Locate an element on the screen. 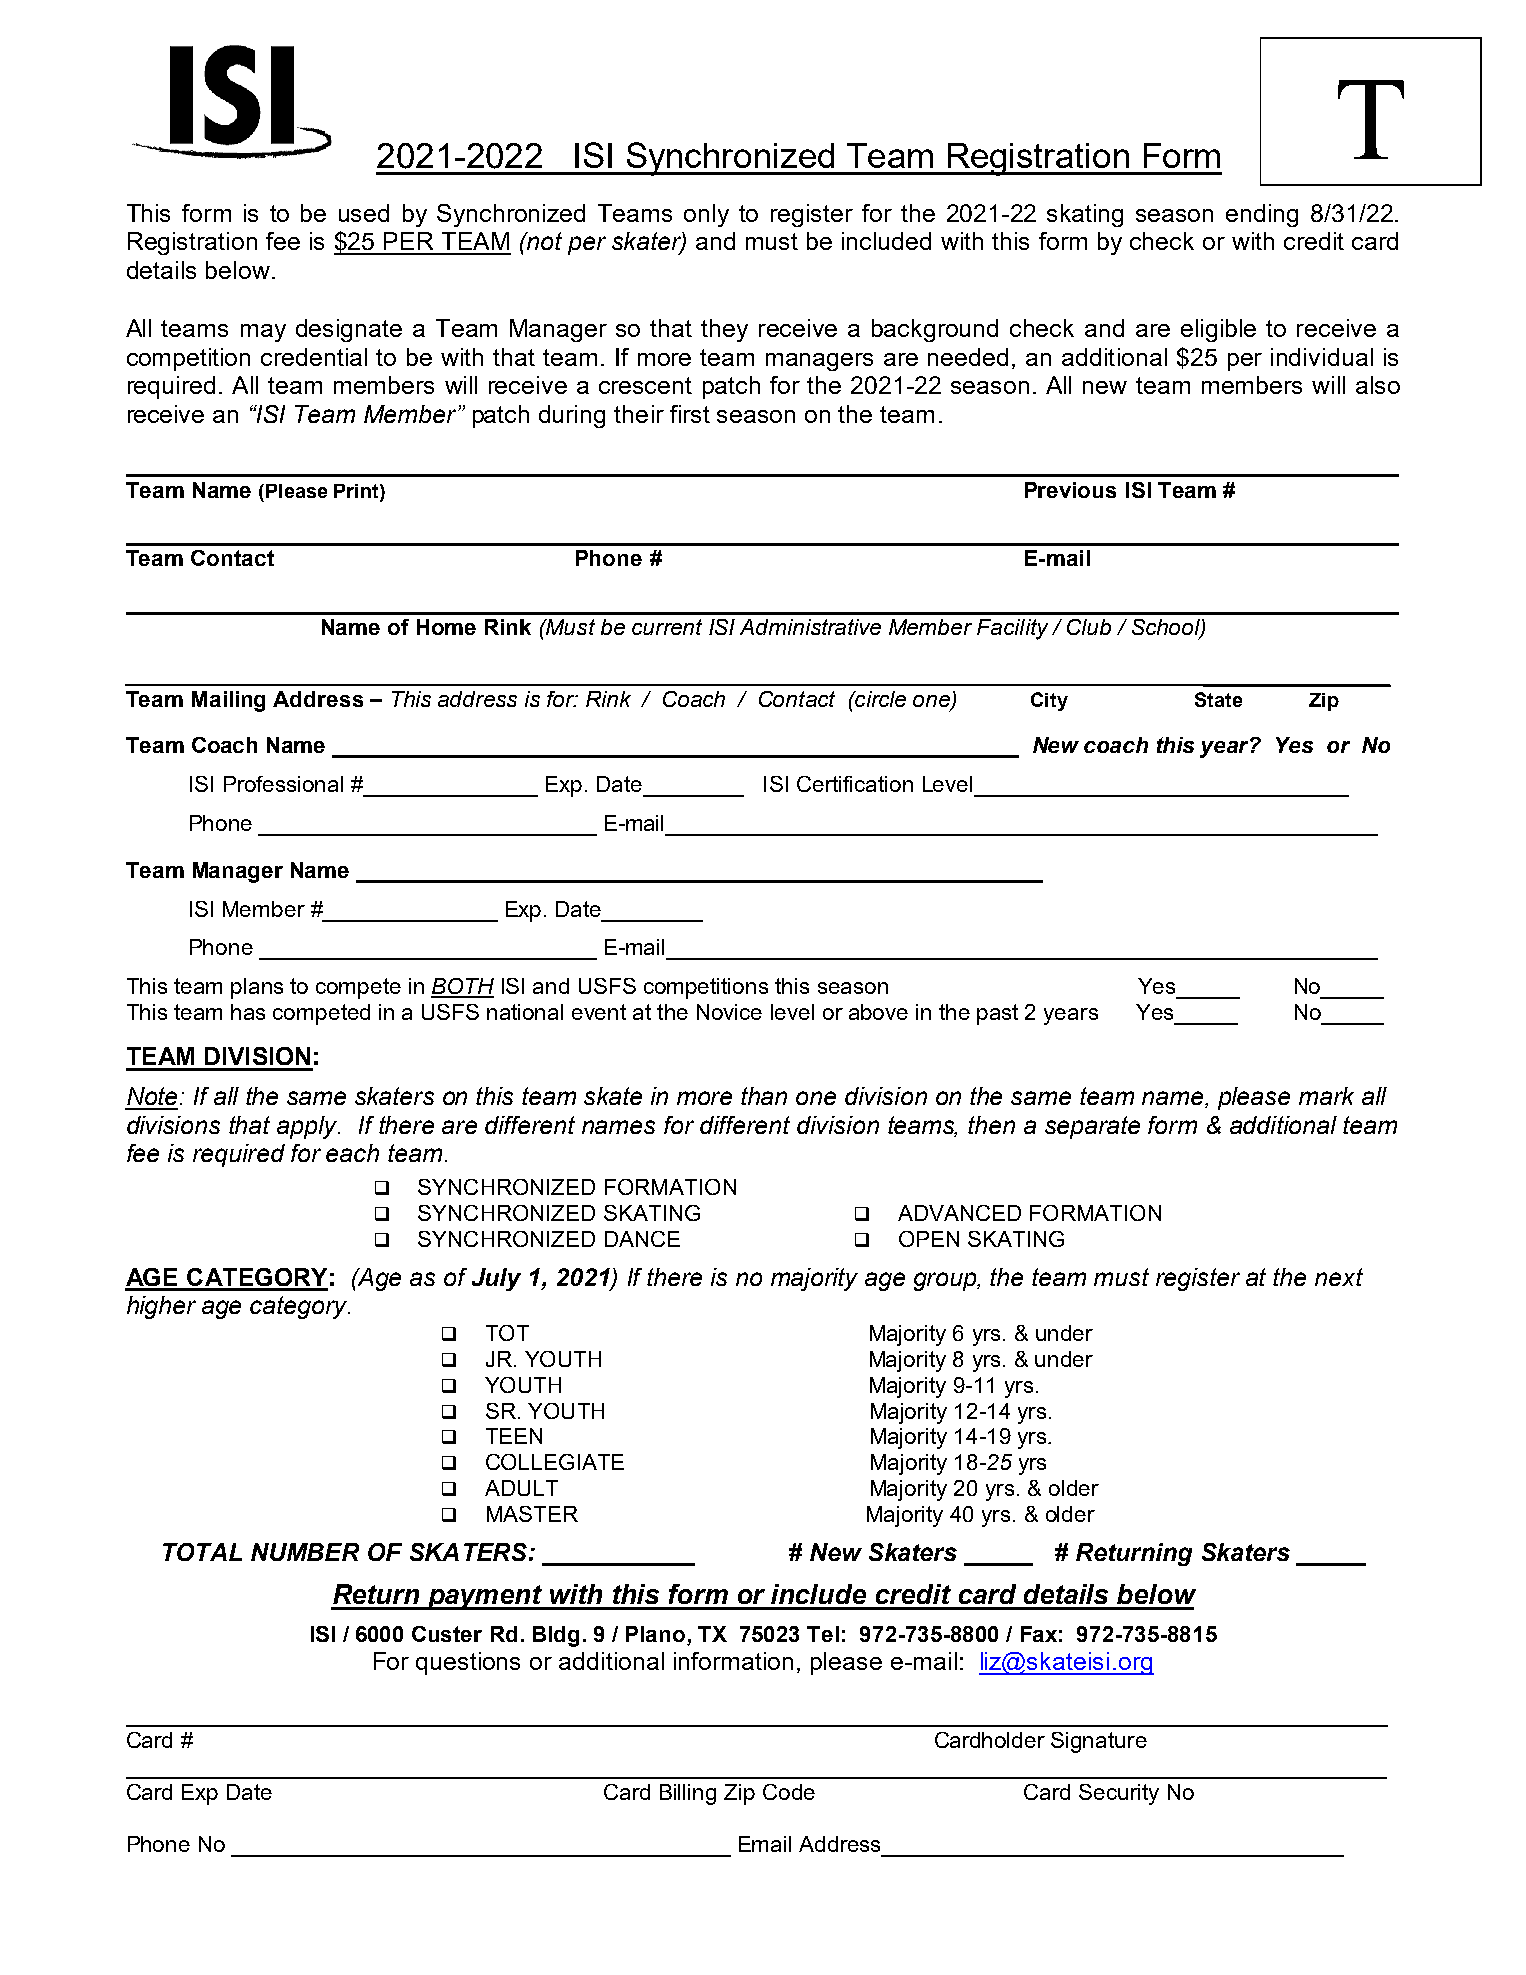 The image size is (1526, 1975). questions is located at coordinates (468, 1663).
